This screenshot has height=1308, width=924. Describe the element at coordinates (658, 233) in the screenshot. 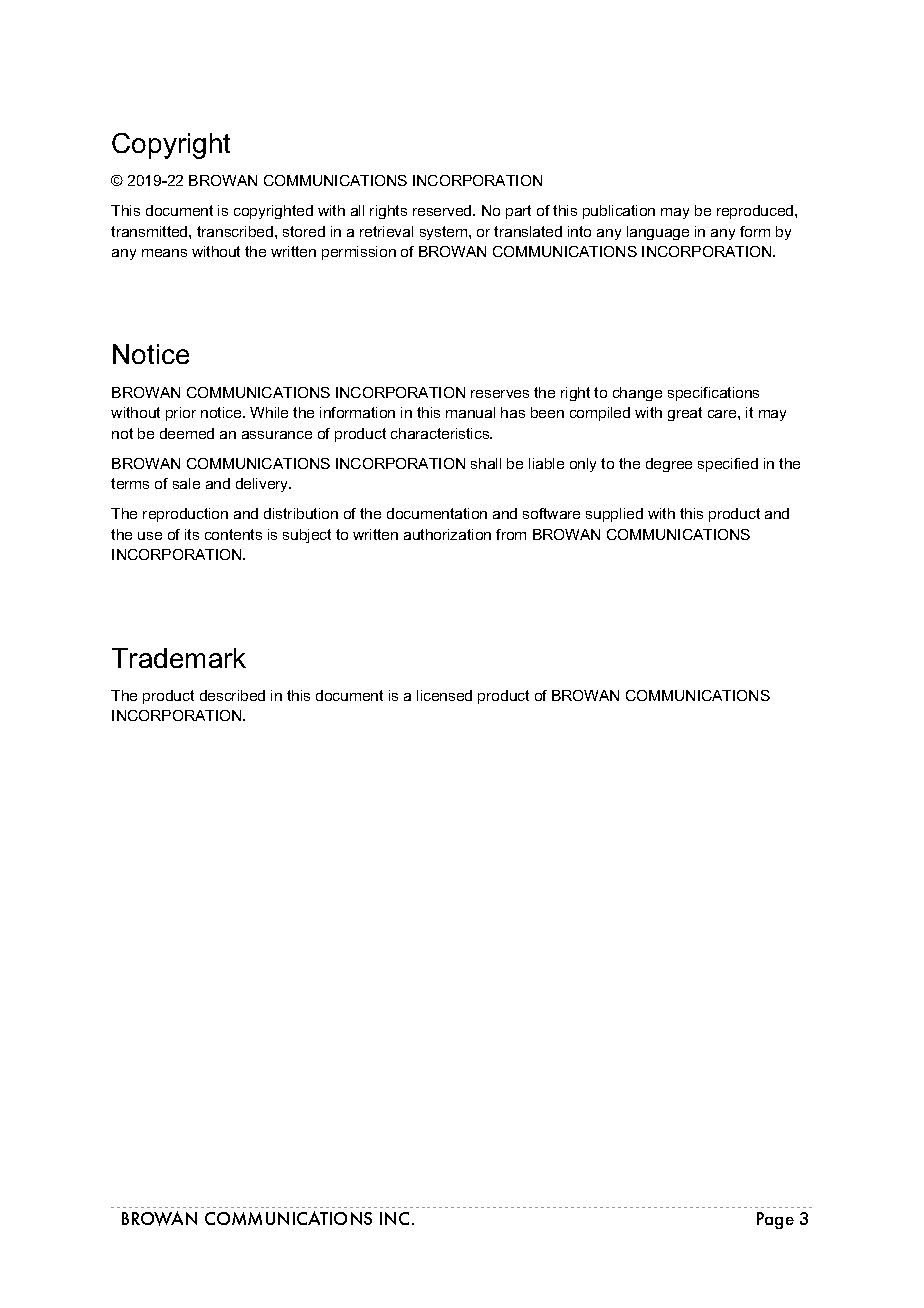

I see `language` at that location.
